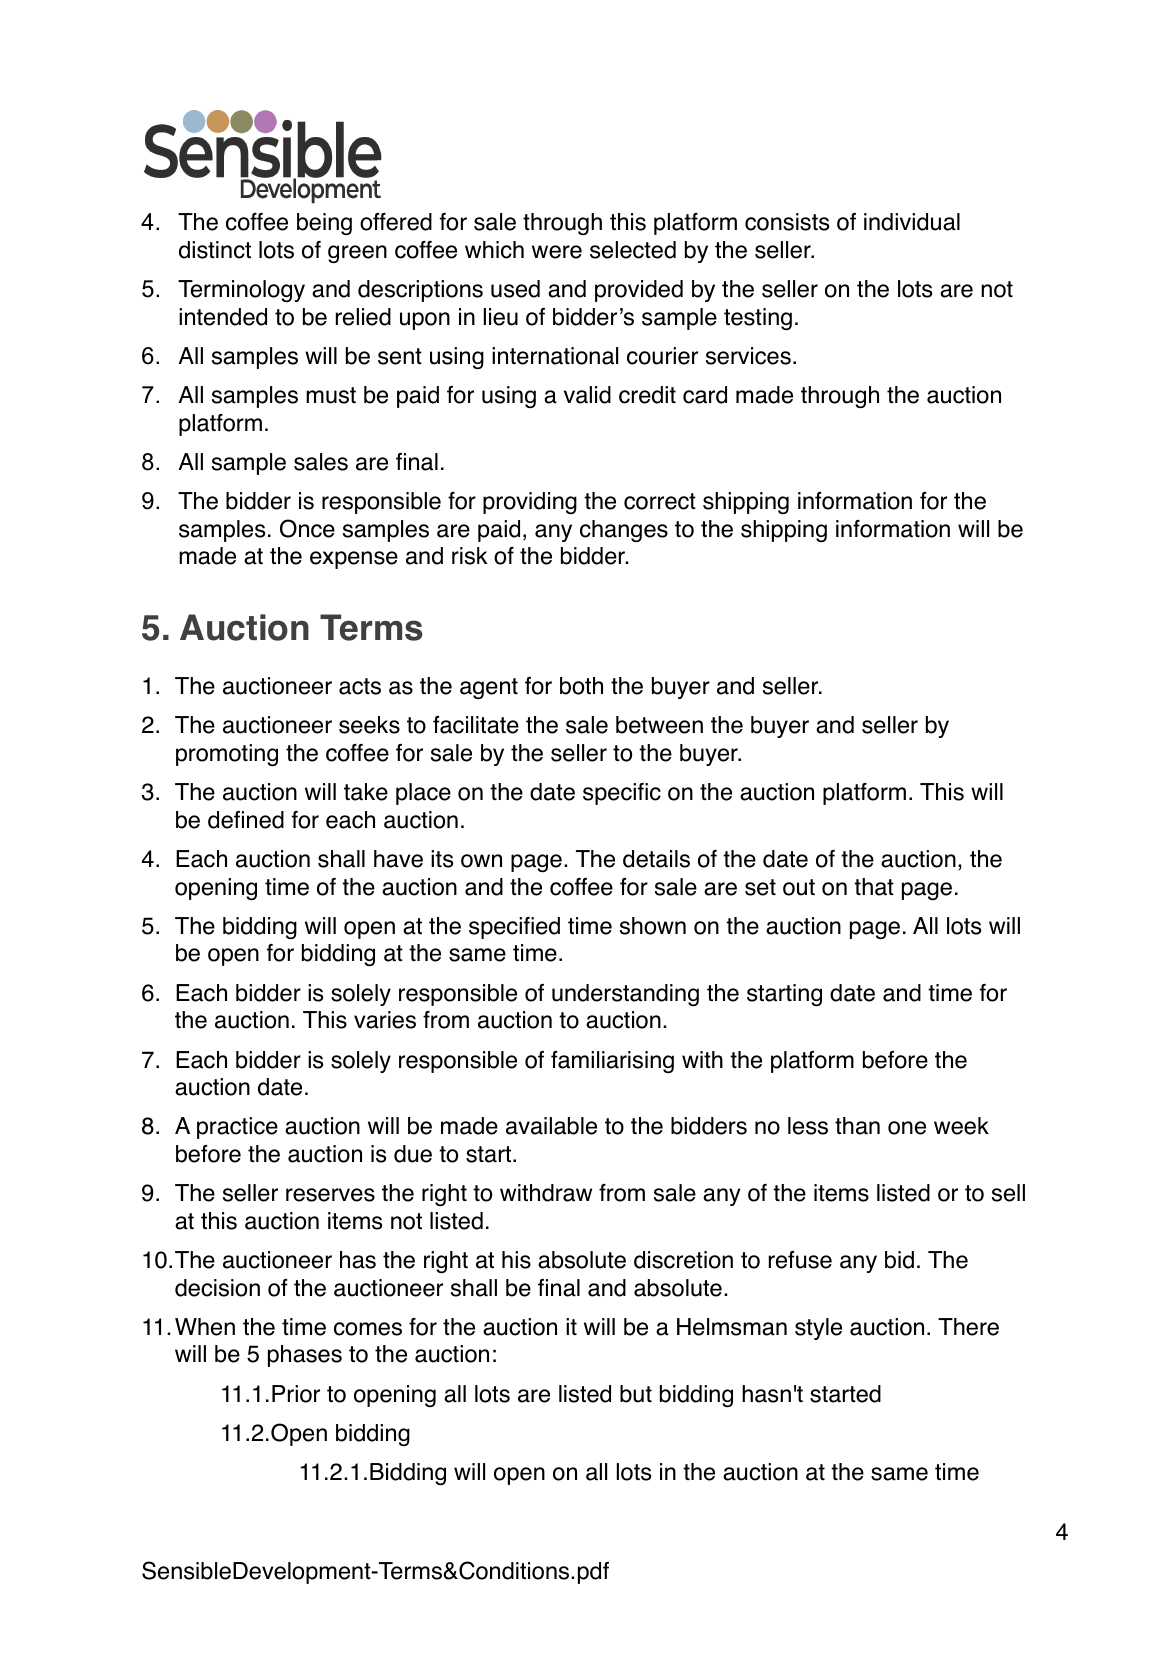 The width and height of the screenshot is (1169, 1655). I want to click on individual, so click(912, 222).
